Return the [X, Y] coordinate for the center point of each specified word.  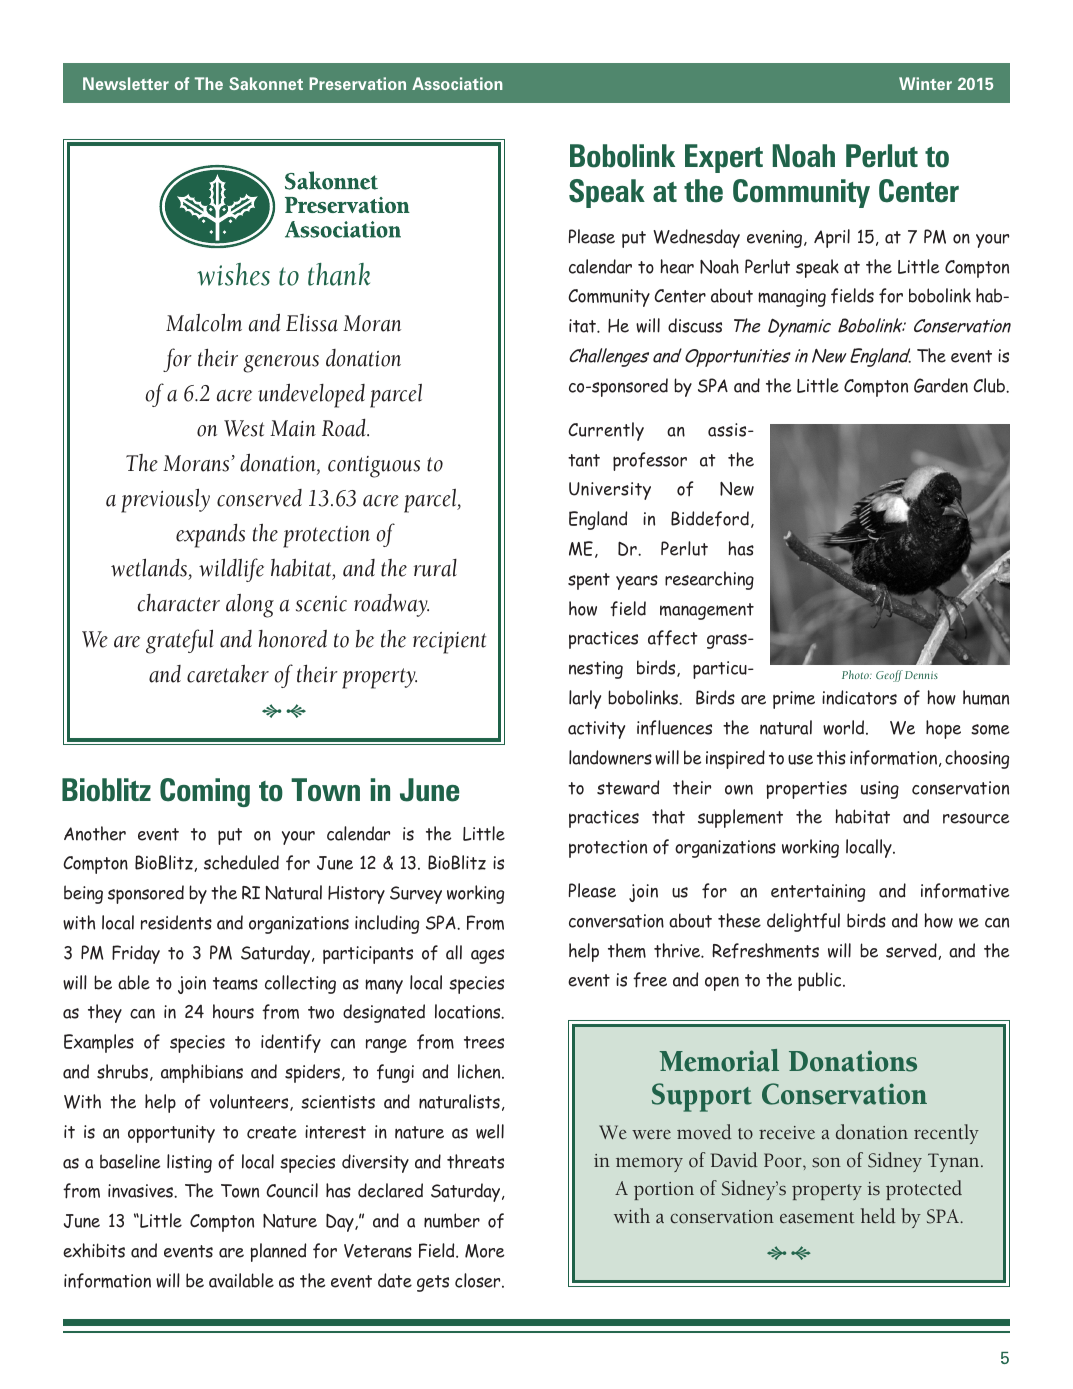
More [484, 1251]
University [610, 491]
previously [165, 500]
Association [457, 83]
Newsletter [126, 83]
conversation [616, 921]
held [878, 1216]
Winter [925, 83]
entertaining [818, 893]
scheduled [241, 862]
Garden [941, 385]
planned [278, 1252]
